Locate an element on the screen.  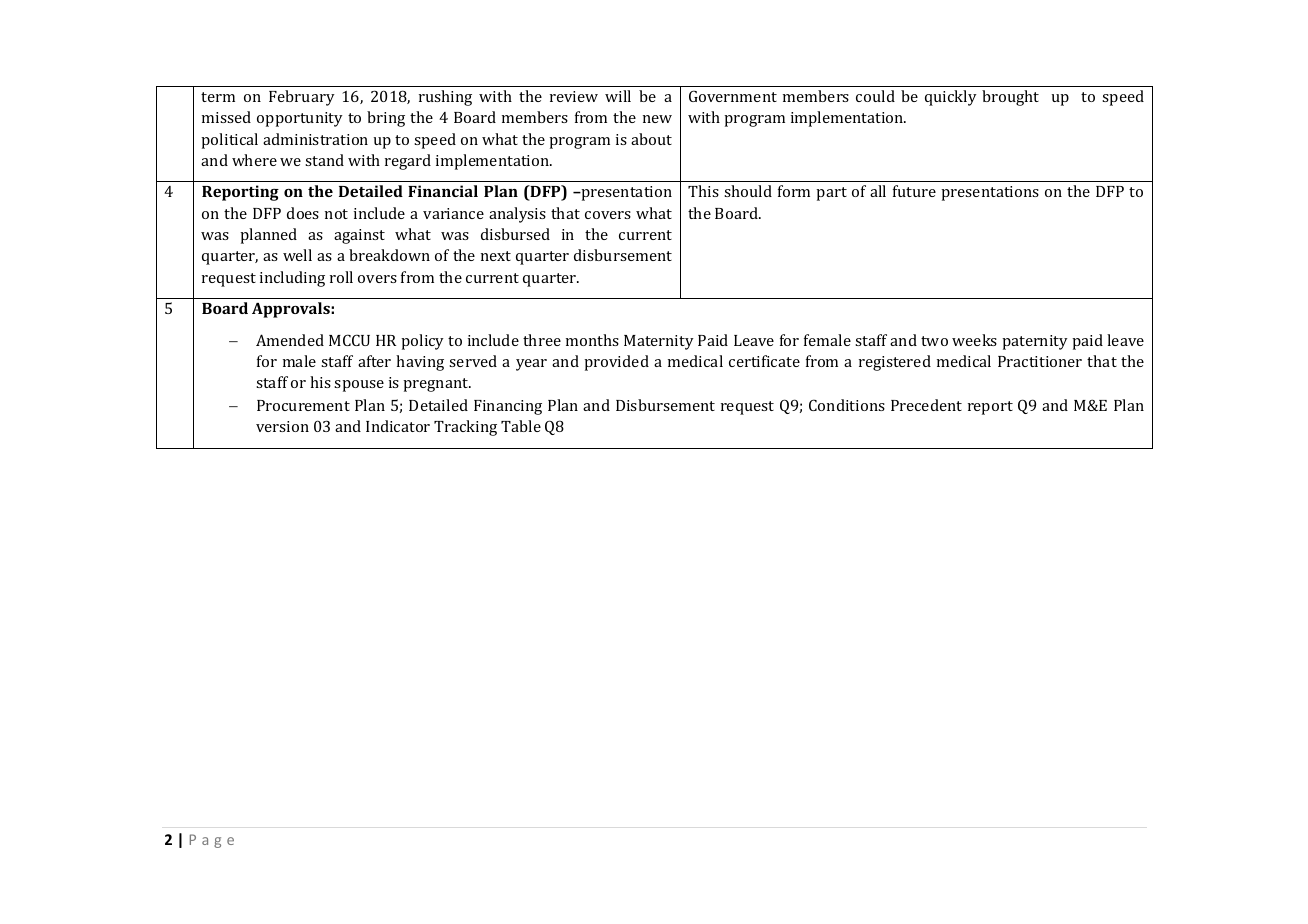
Table is located at coordinates (521, 426).
